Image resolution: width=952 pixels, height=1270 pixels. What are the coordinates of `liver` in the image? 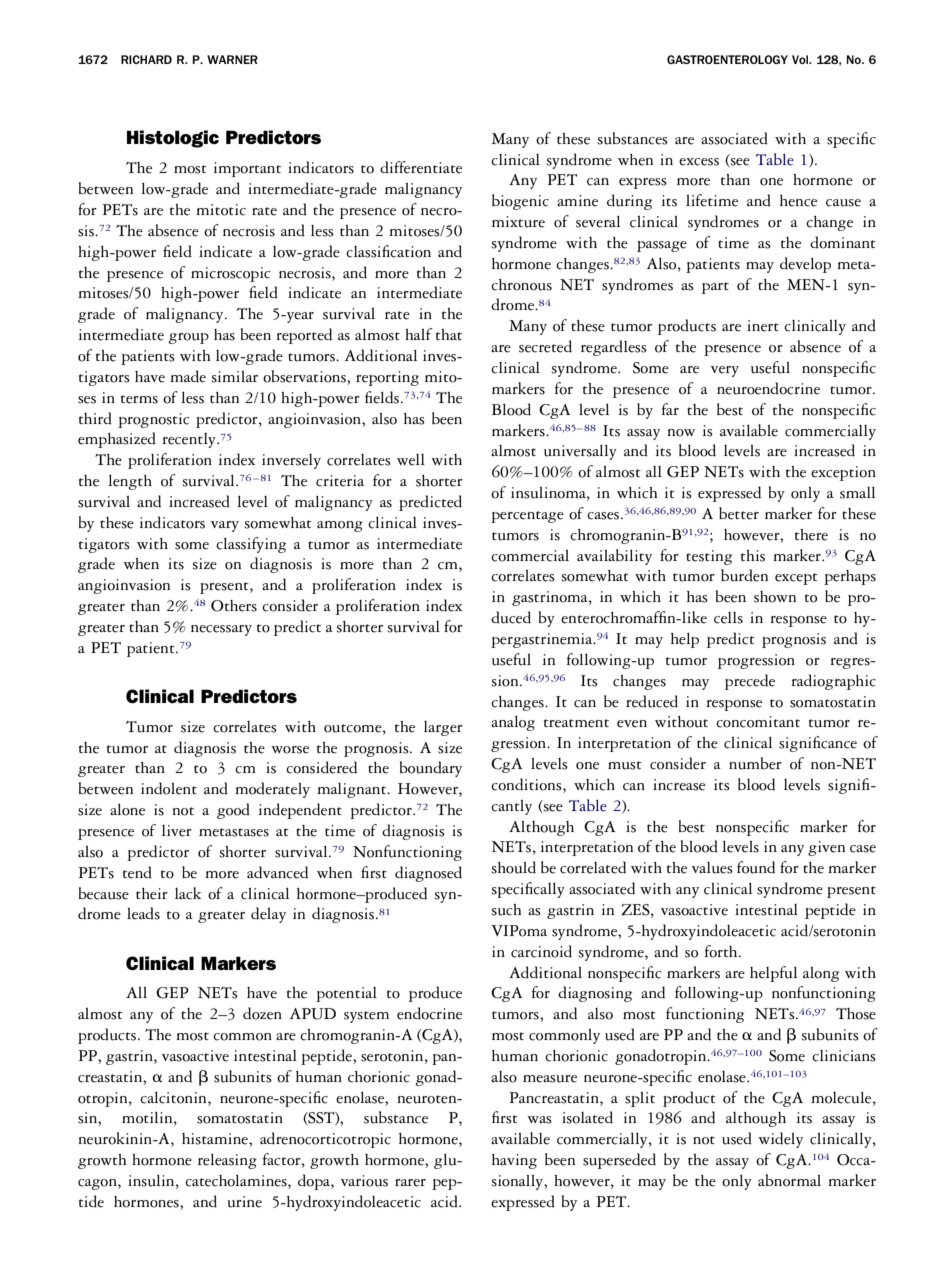 It's located at (177, 831).
